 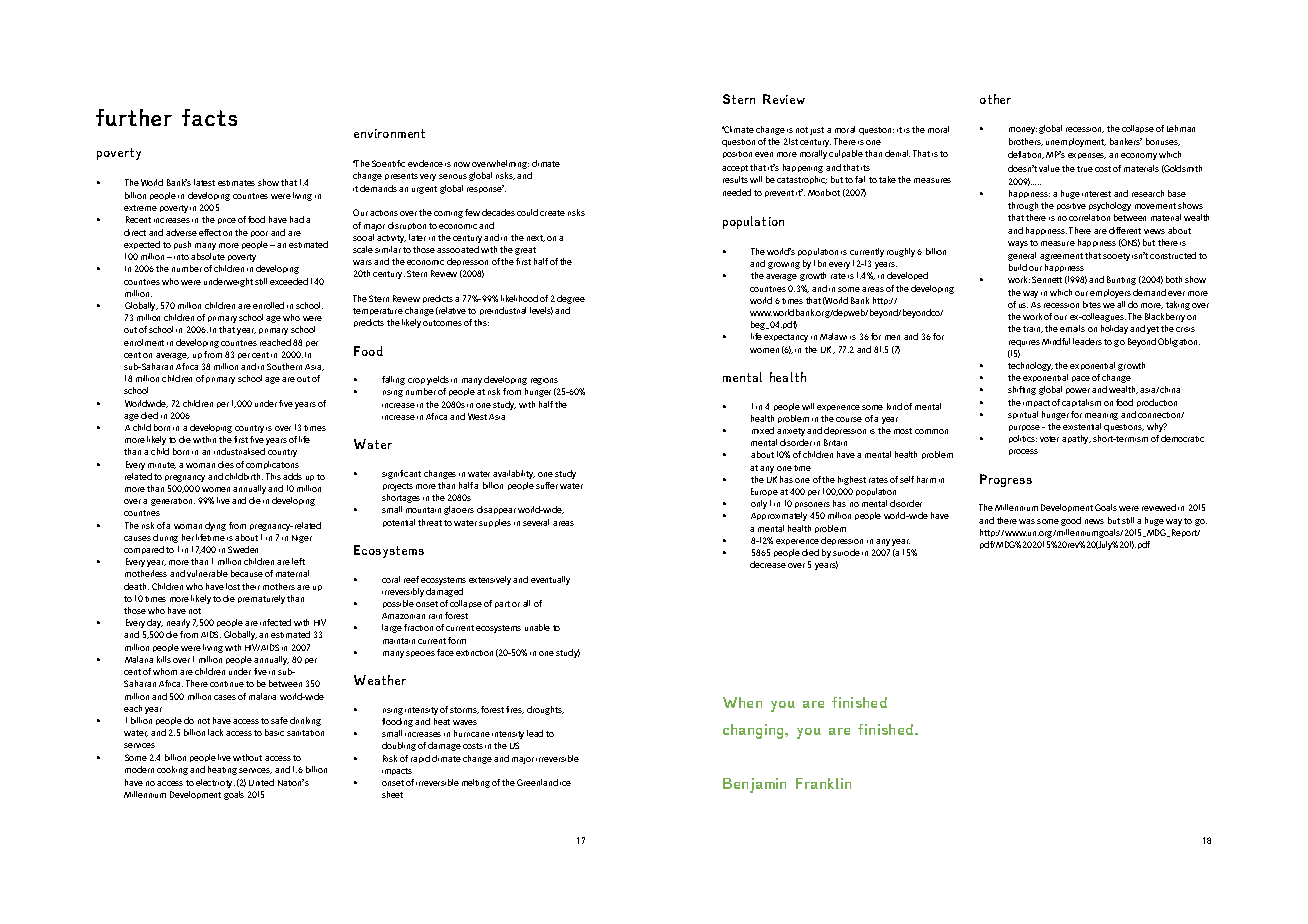 What do you see at coordinates (268, 305) in the document?
I see `enrolled` at bounding box center [268, 305].
